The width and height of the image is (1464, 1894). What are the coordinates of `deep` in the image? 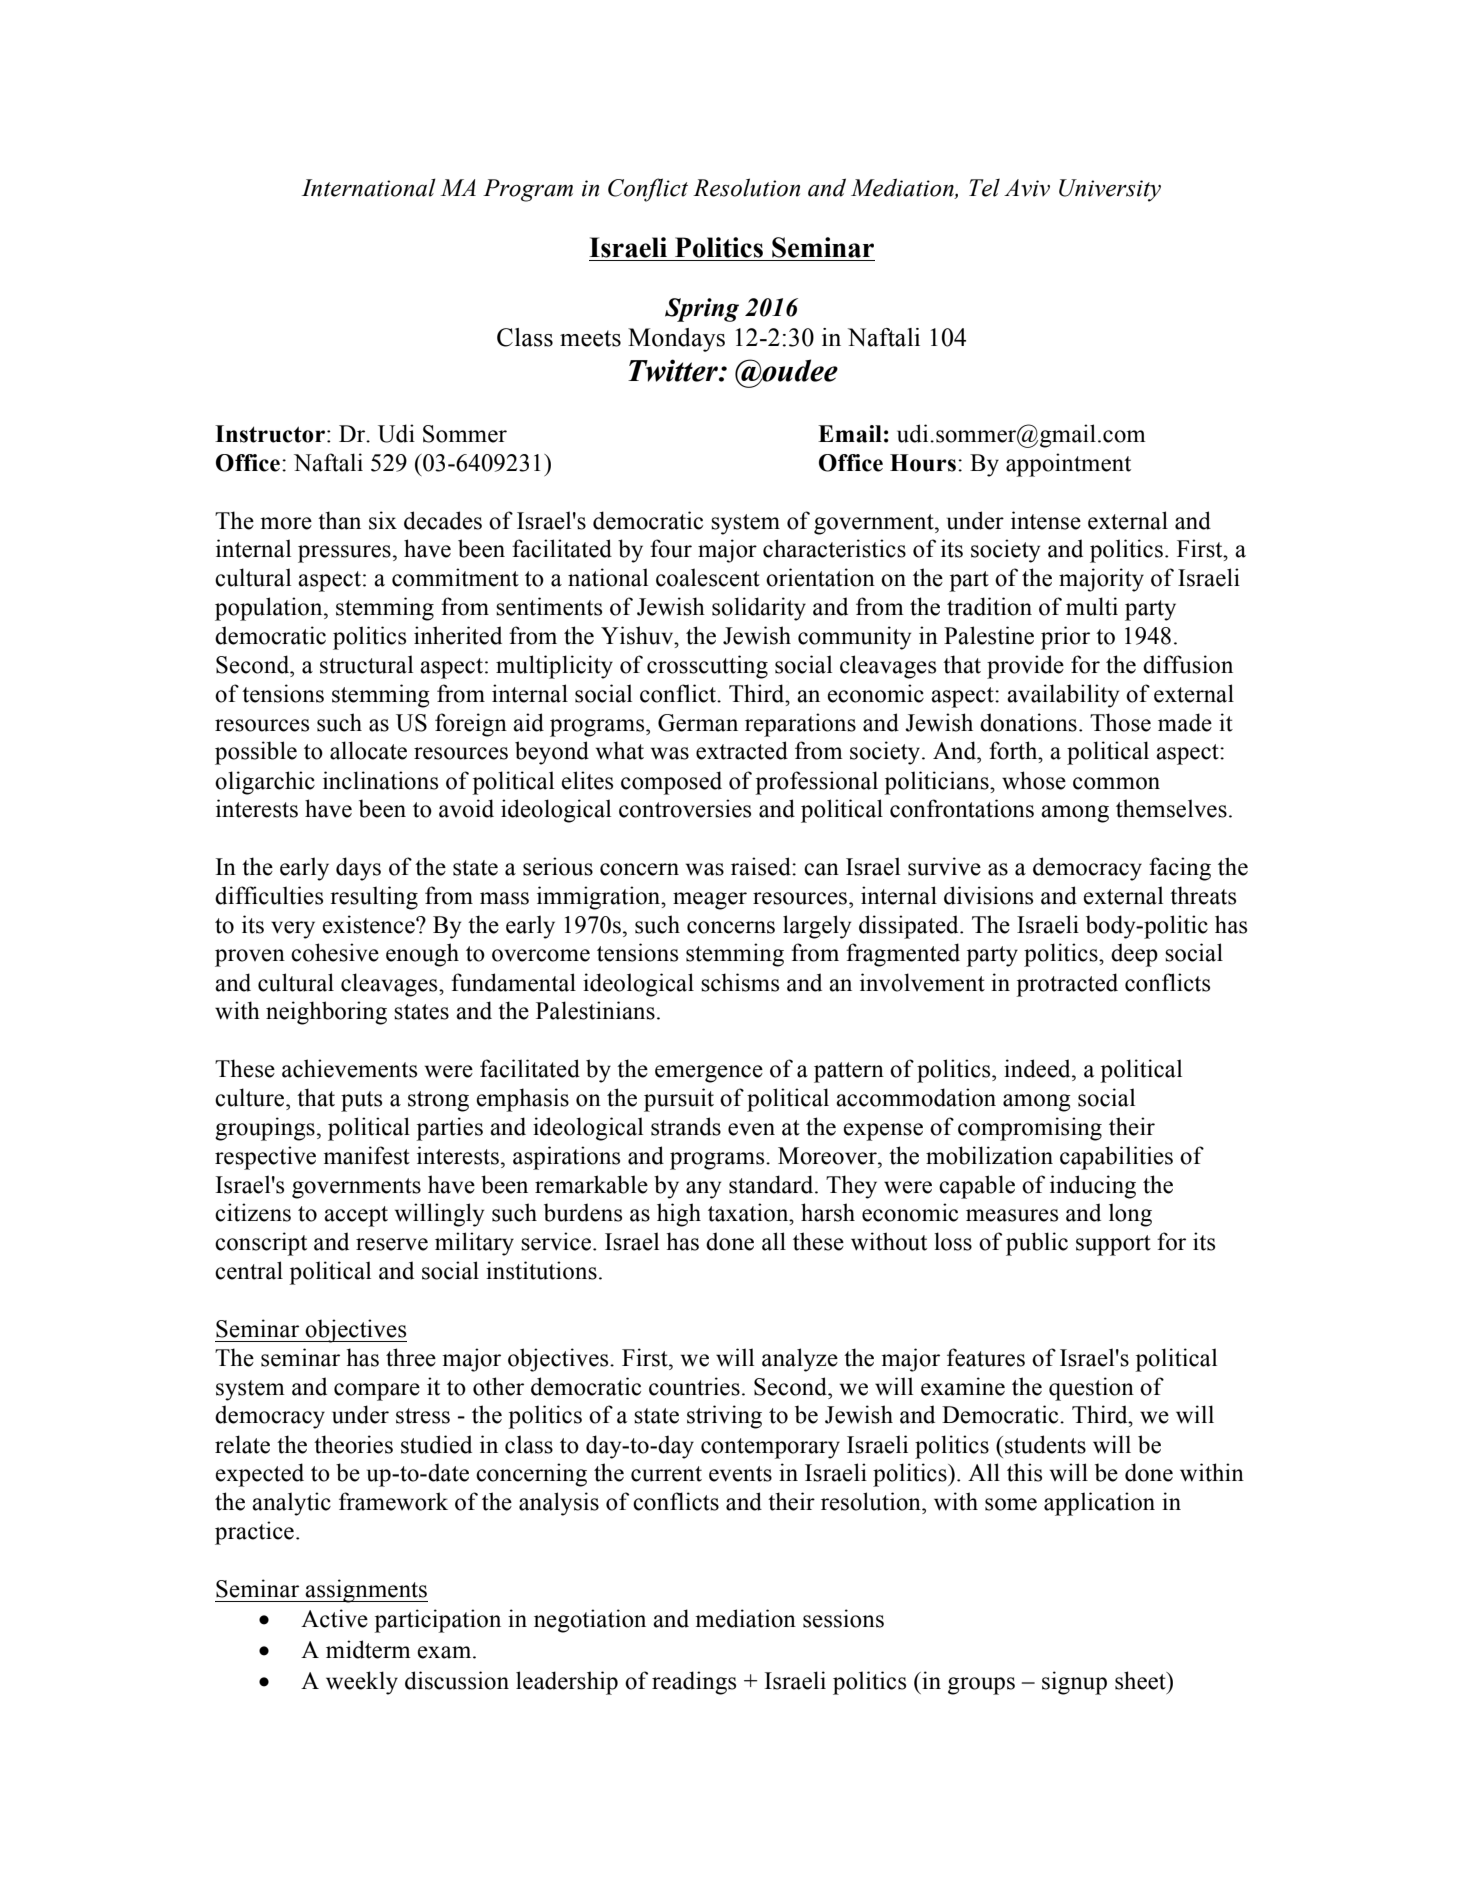 It's located at (1134, 955).
